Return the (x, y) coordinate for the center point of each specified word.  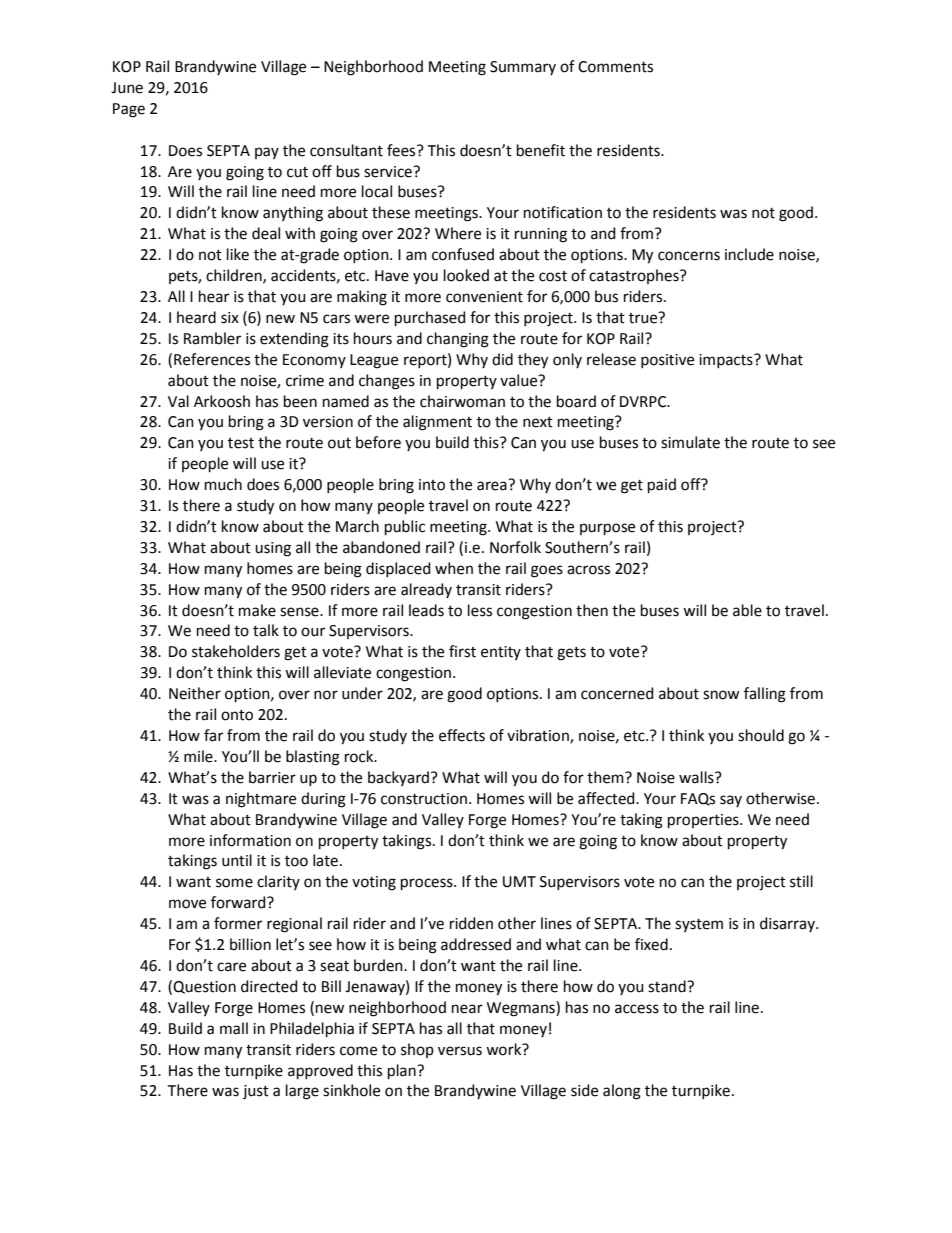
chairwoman (462, 401)
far (213, 735)
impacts (727, 361)
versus (460, 1051)
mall (234, 1028)
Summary (523, 68)
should (761, 735)
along (622, 1092)
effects (462, 735)
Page (129, 110)
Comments (615, 67)
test (241, 443)
